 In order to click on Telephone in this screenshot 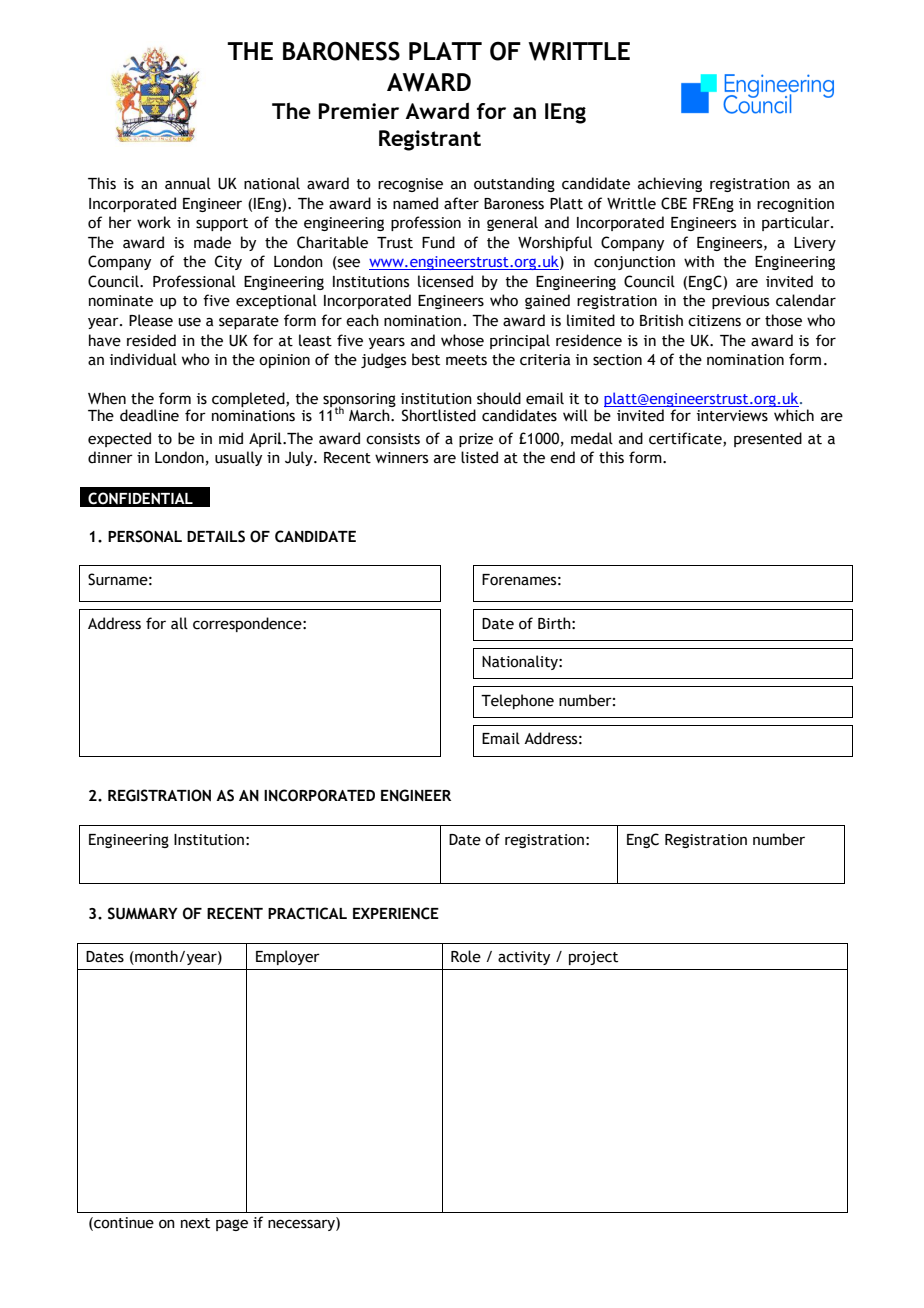, I will do `click(517, 701)`.
